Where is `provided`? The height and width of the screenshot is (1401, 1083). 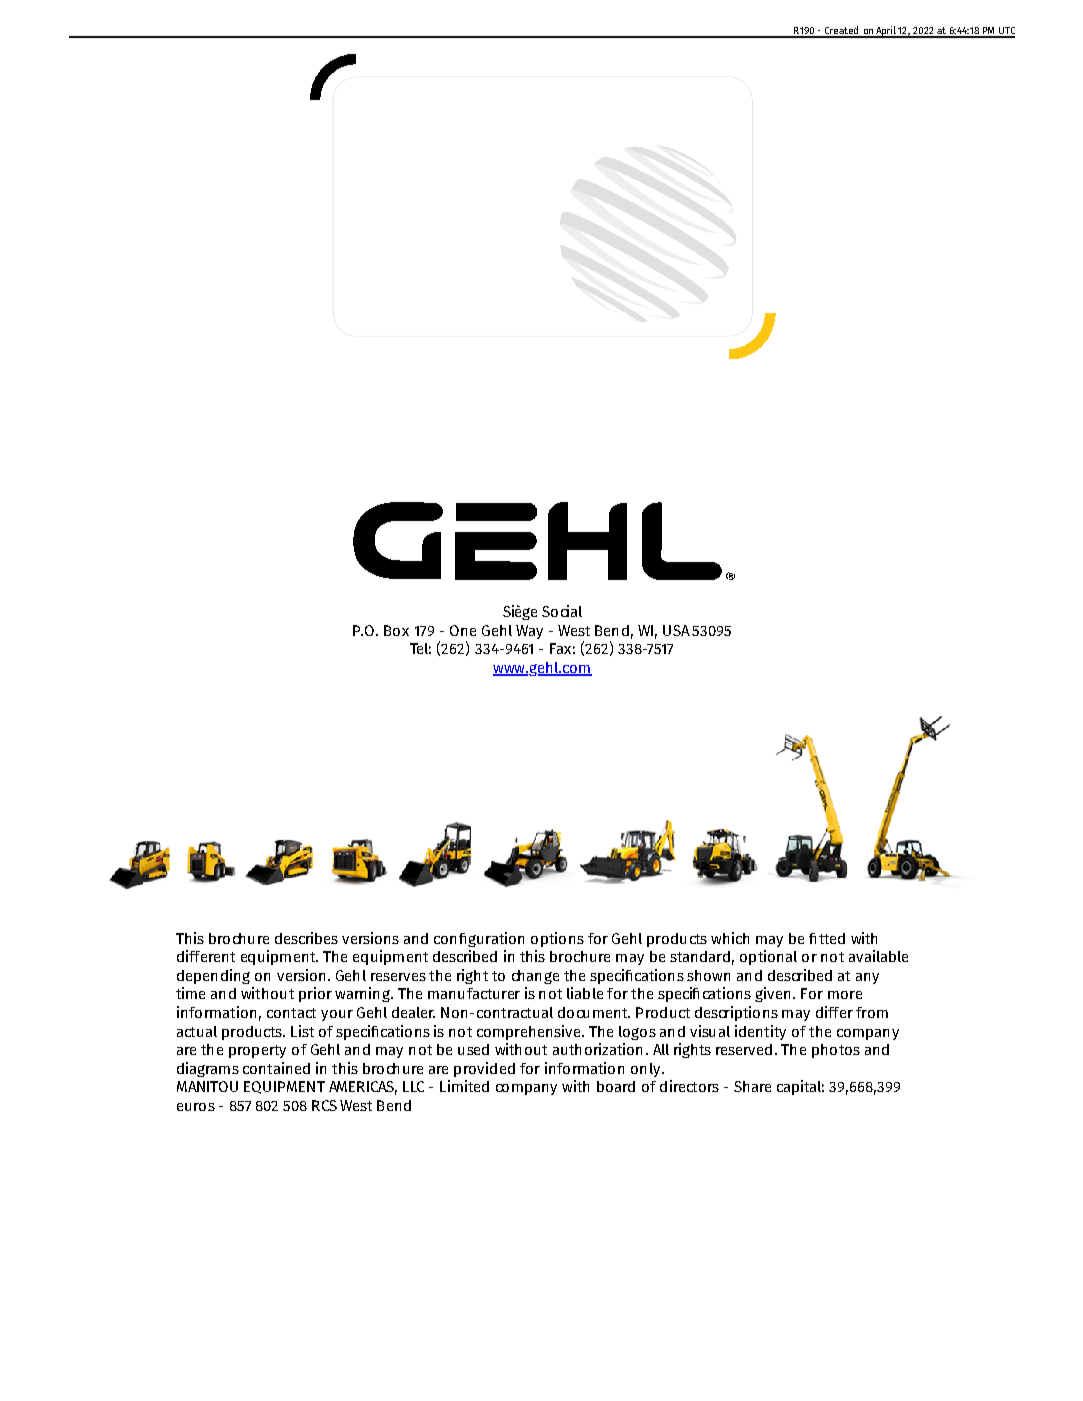
provided is located at coordinates (484, 1069).
